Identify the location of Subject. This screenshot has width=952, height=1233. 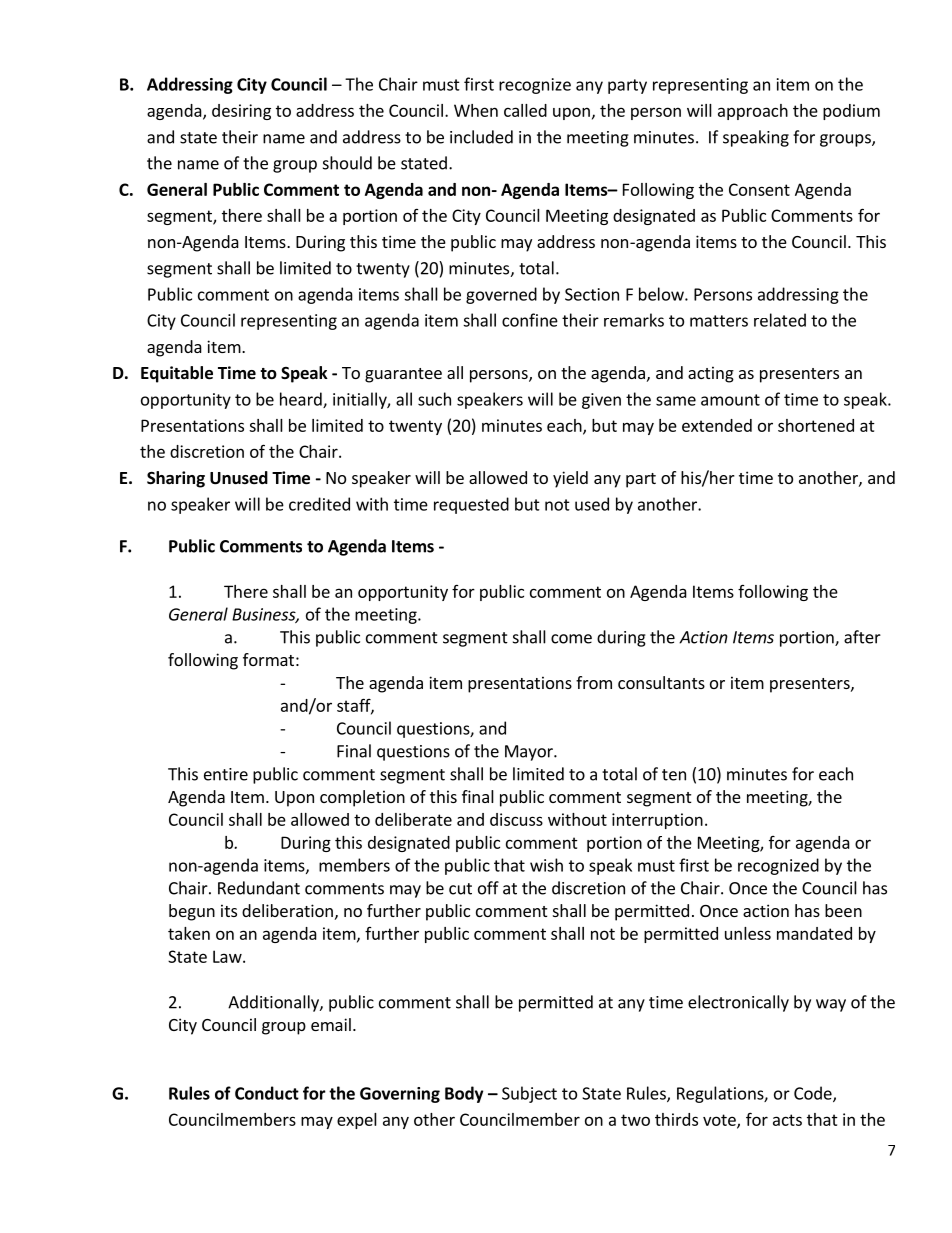
(529, 1094).
